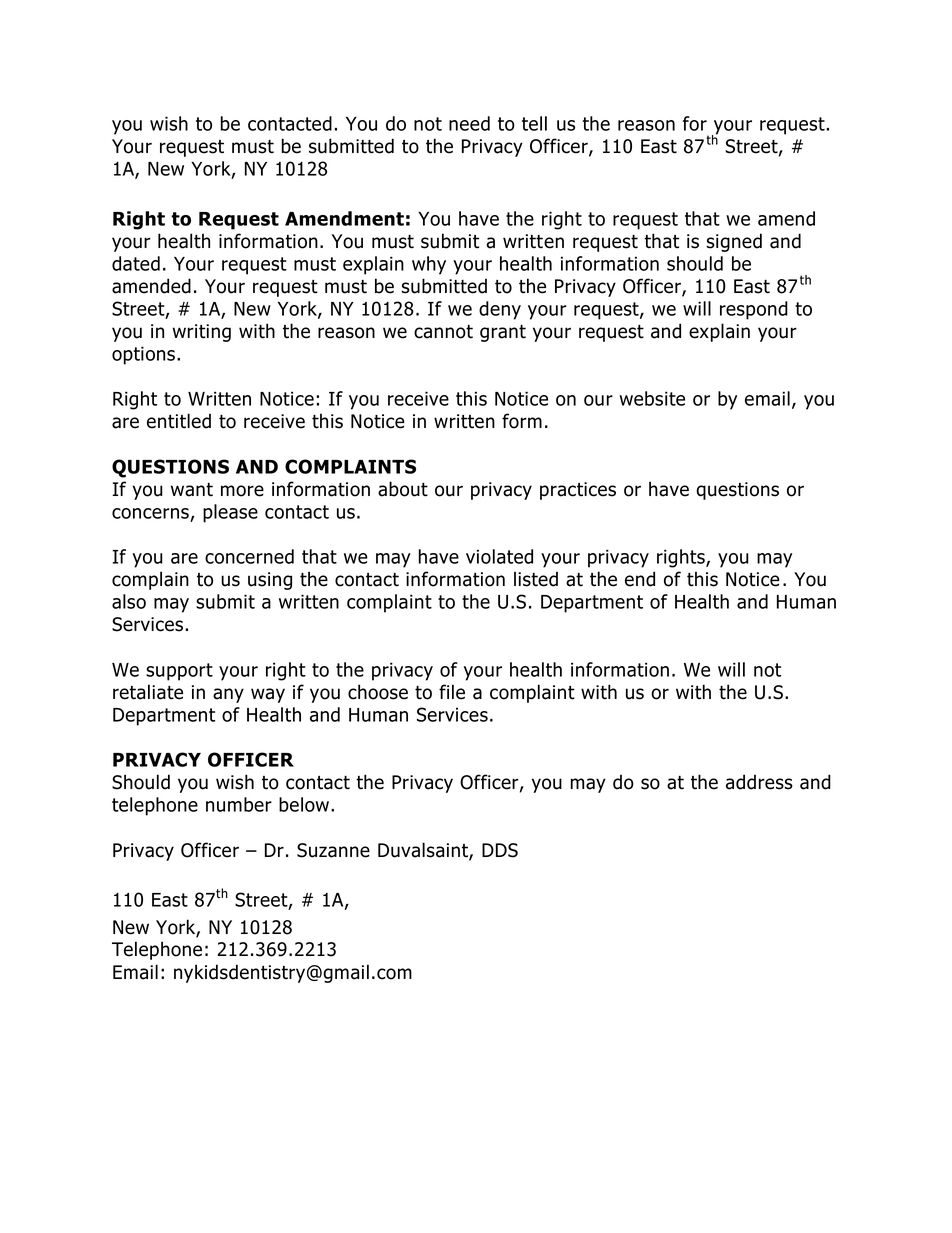  What do you see at coordinates (499, 556) in the screenshot?
I see `violated` at bounding box center [499, 556].
